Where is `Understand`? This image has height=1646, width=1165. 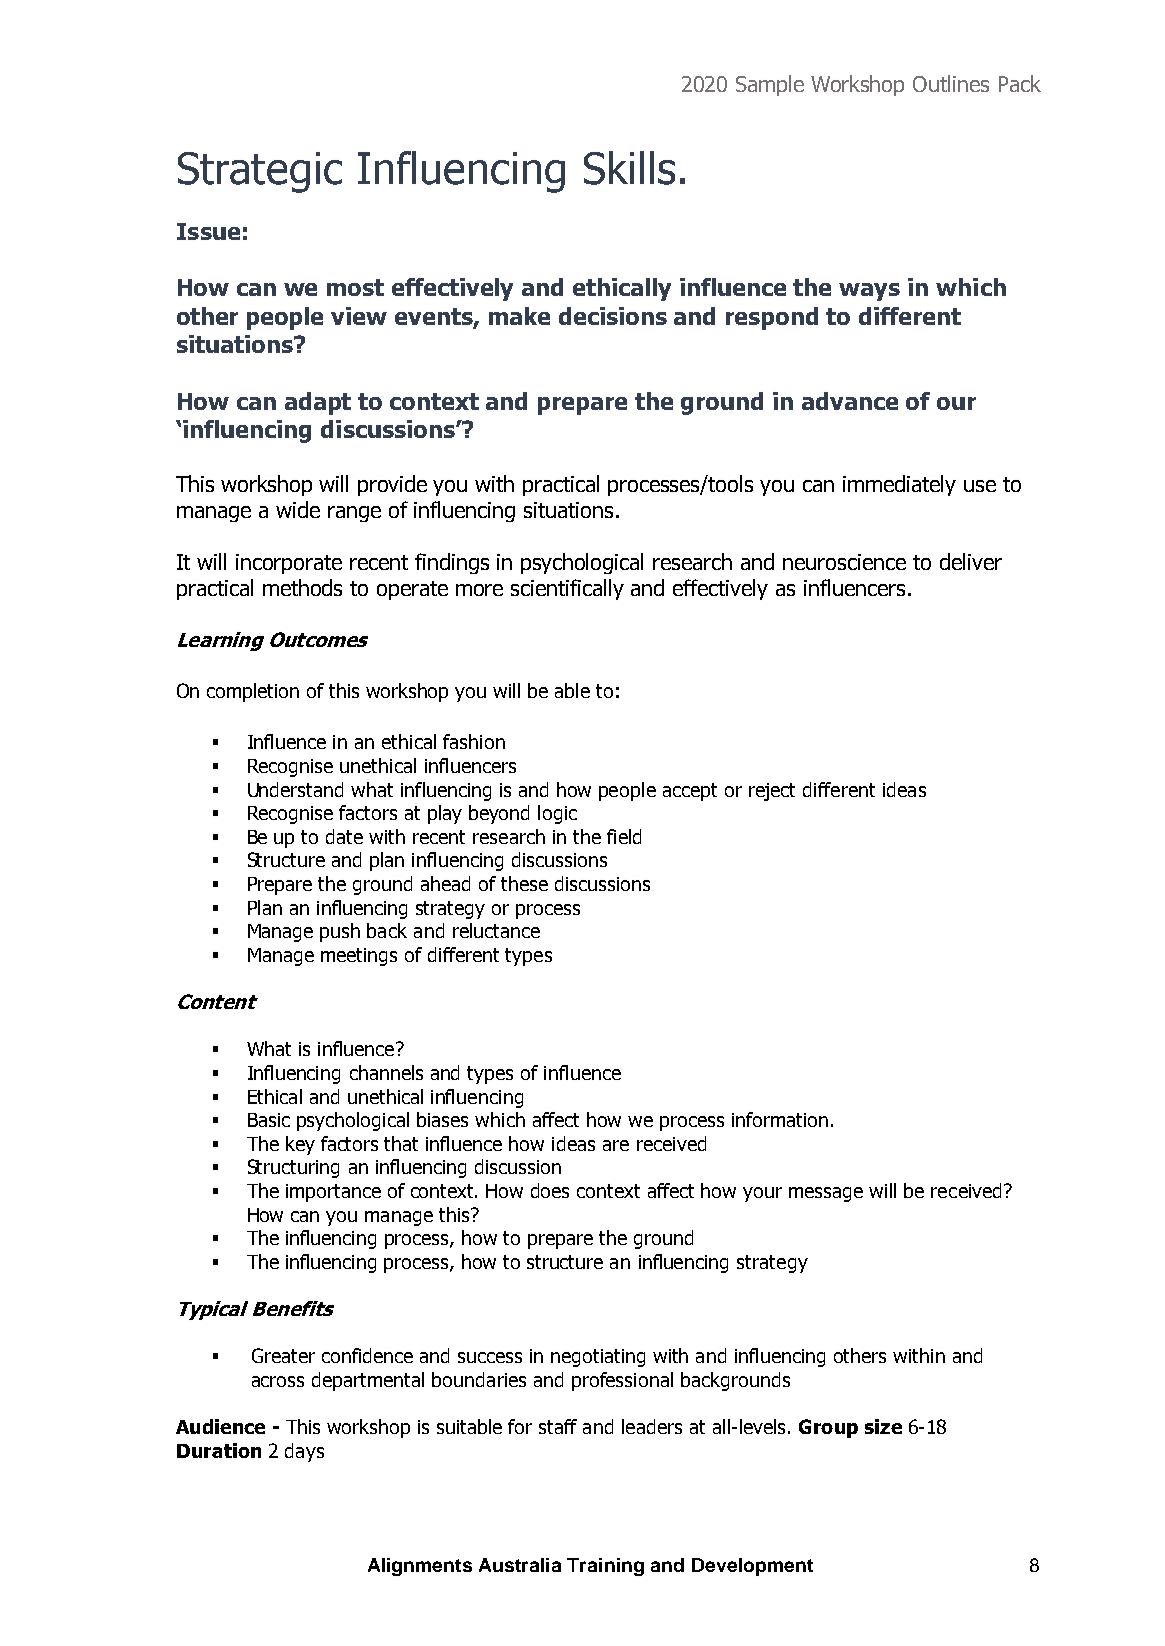 Understand is located at coordinates (295, 789).
